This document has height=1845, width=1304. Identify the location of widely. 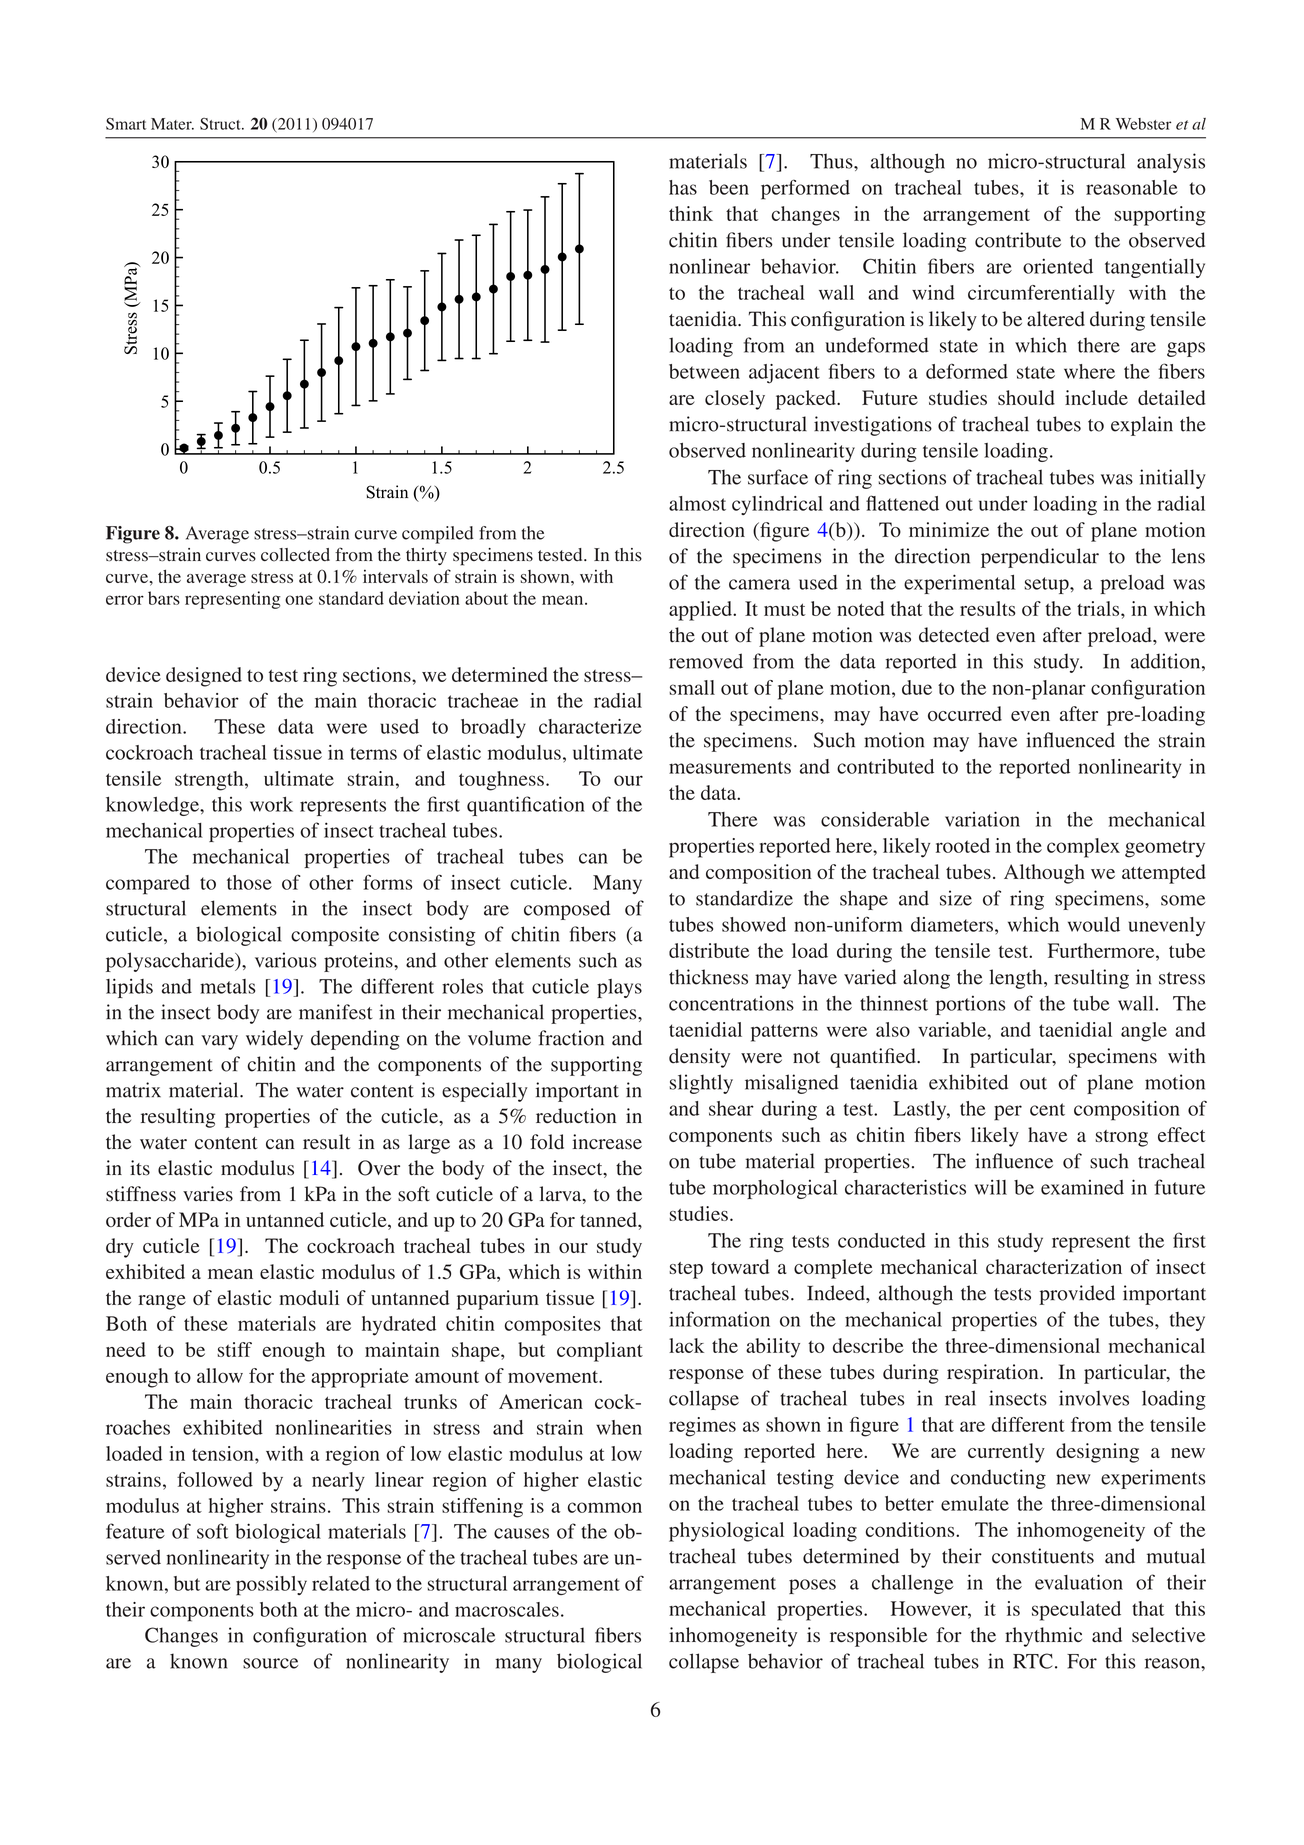
(274, 1040).
